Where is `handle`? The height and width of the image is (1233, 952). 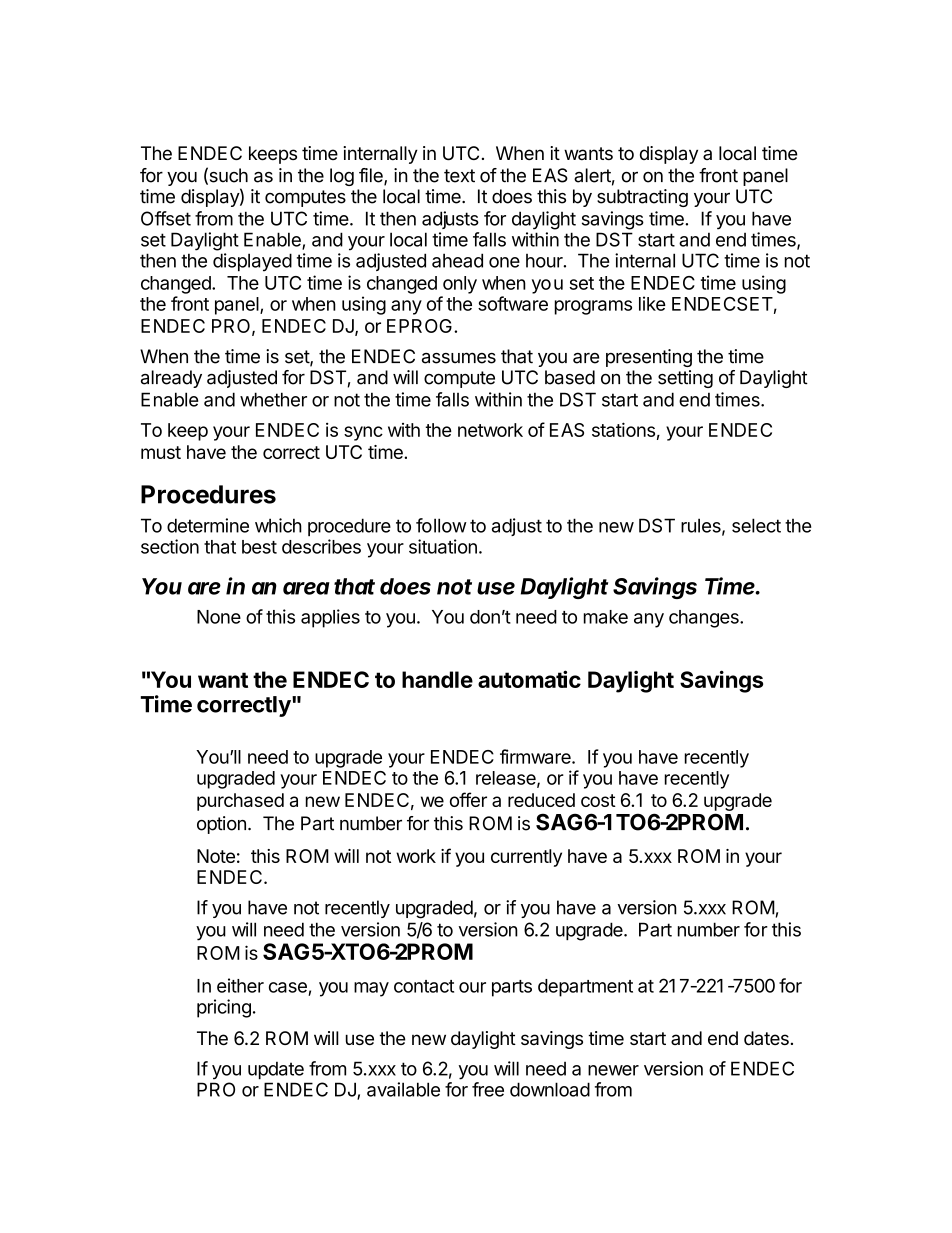
handle is located at coordinates (437, 679).
